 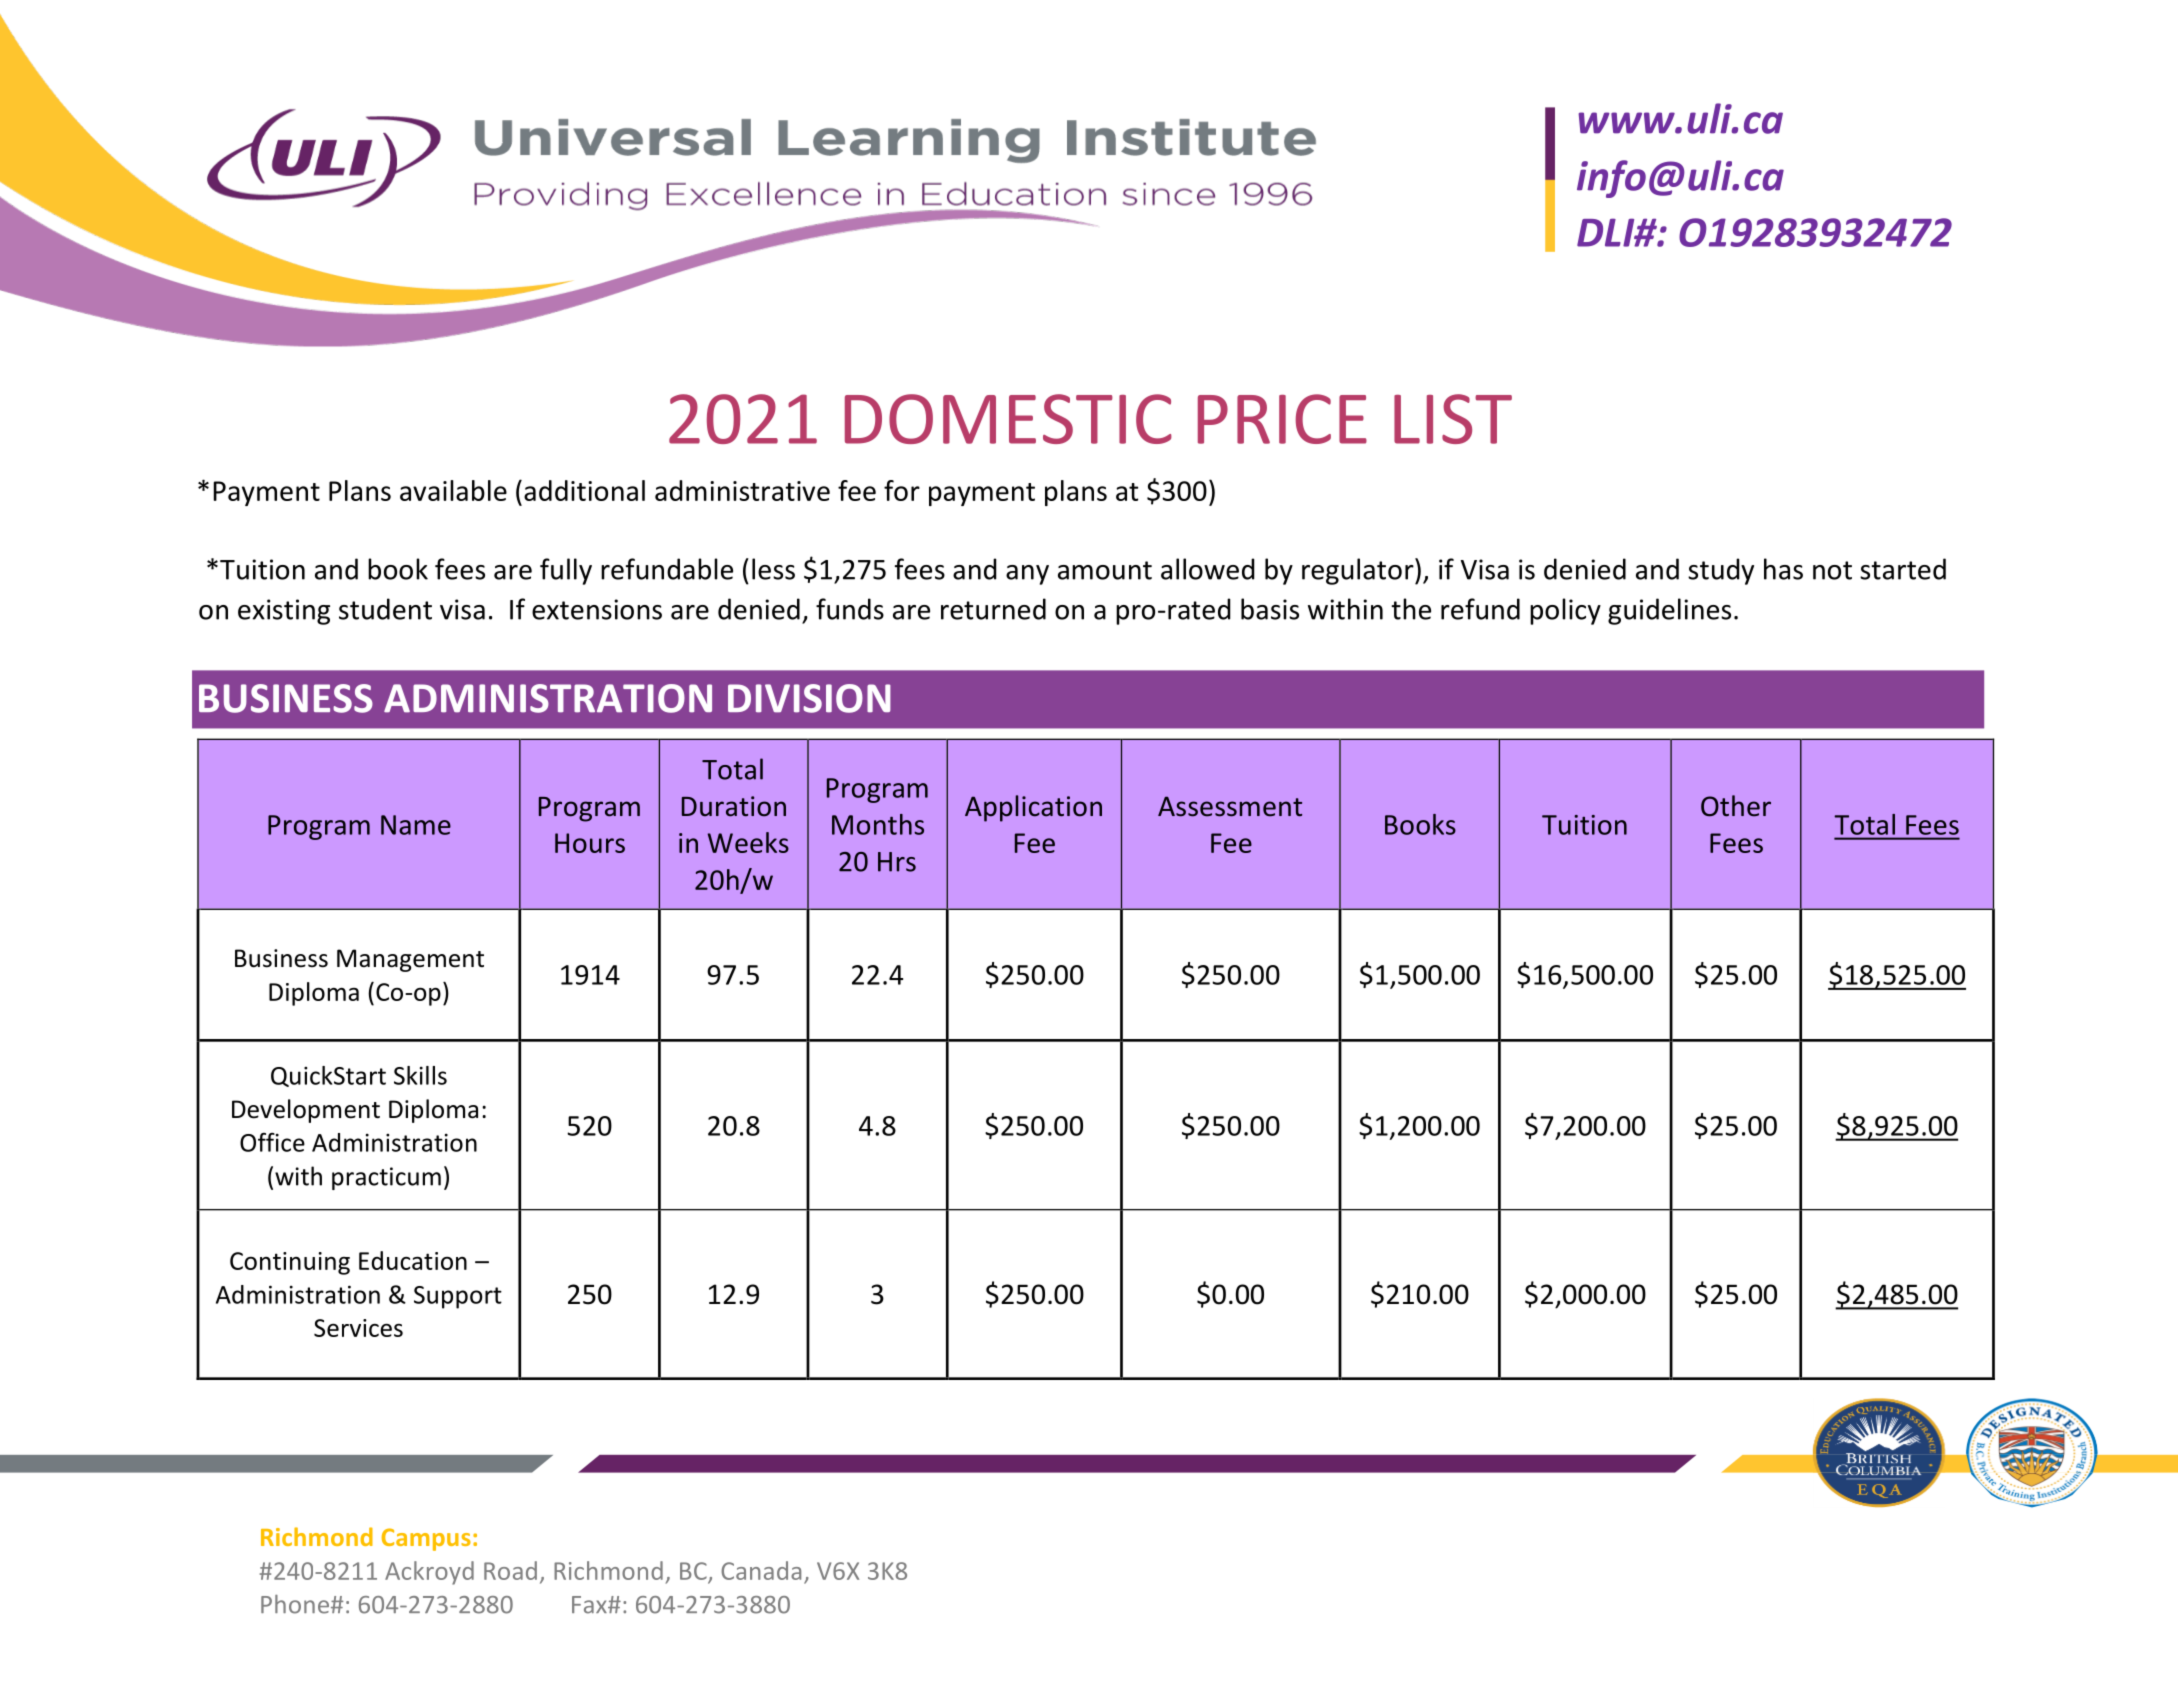 I want to click on Other, so click(x=1736, y=806).
